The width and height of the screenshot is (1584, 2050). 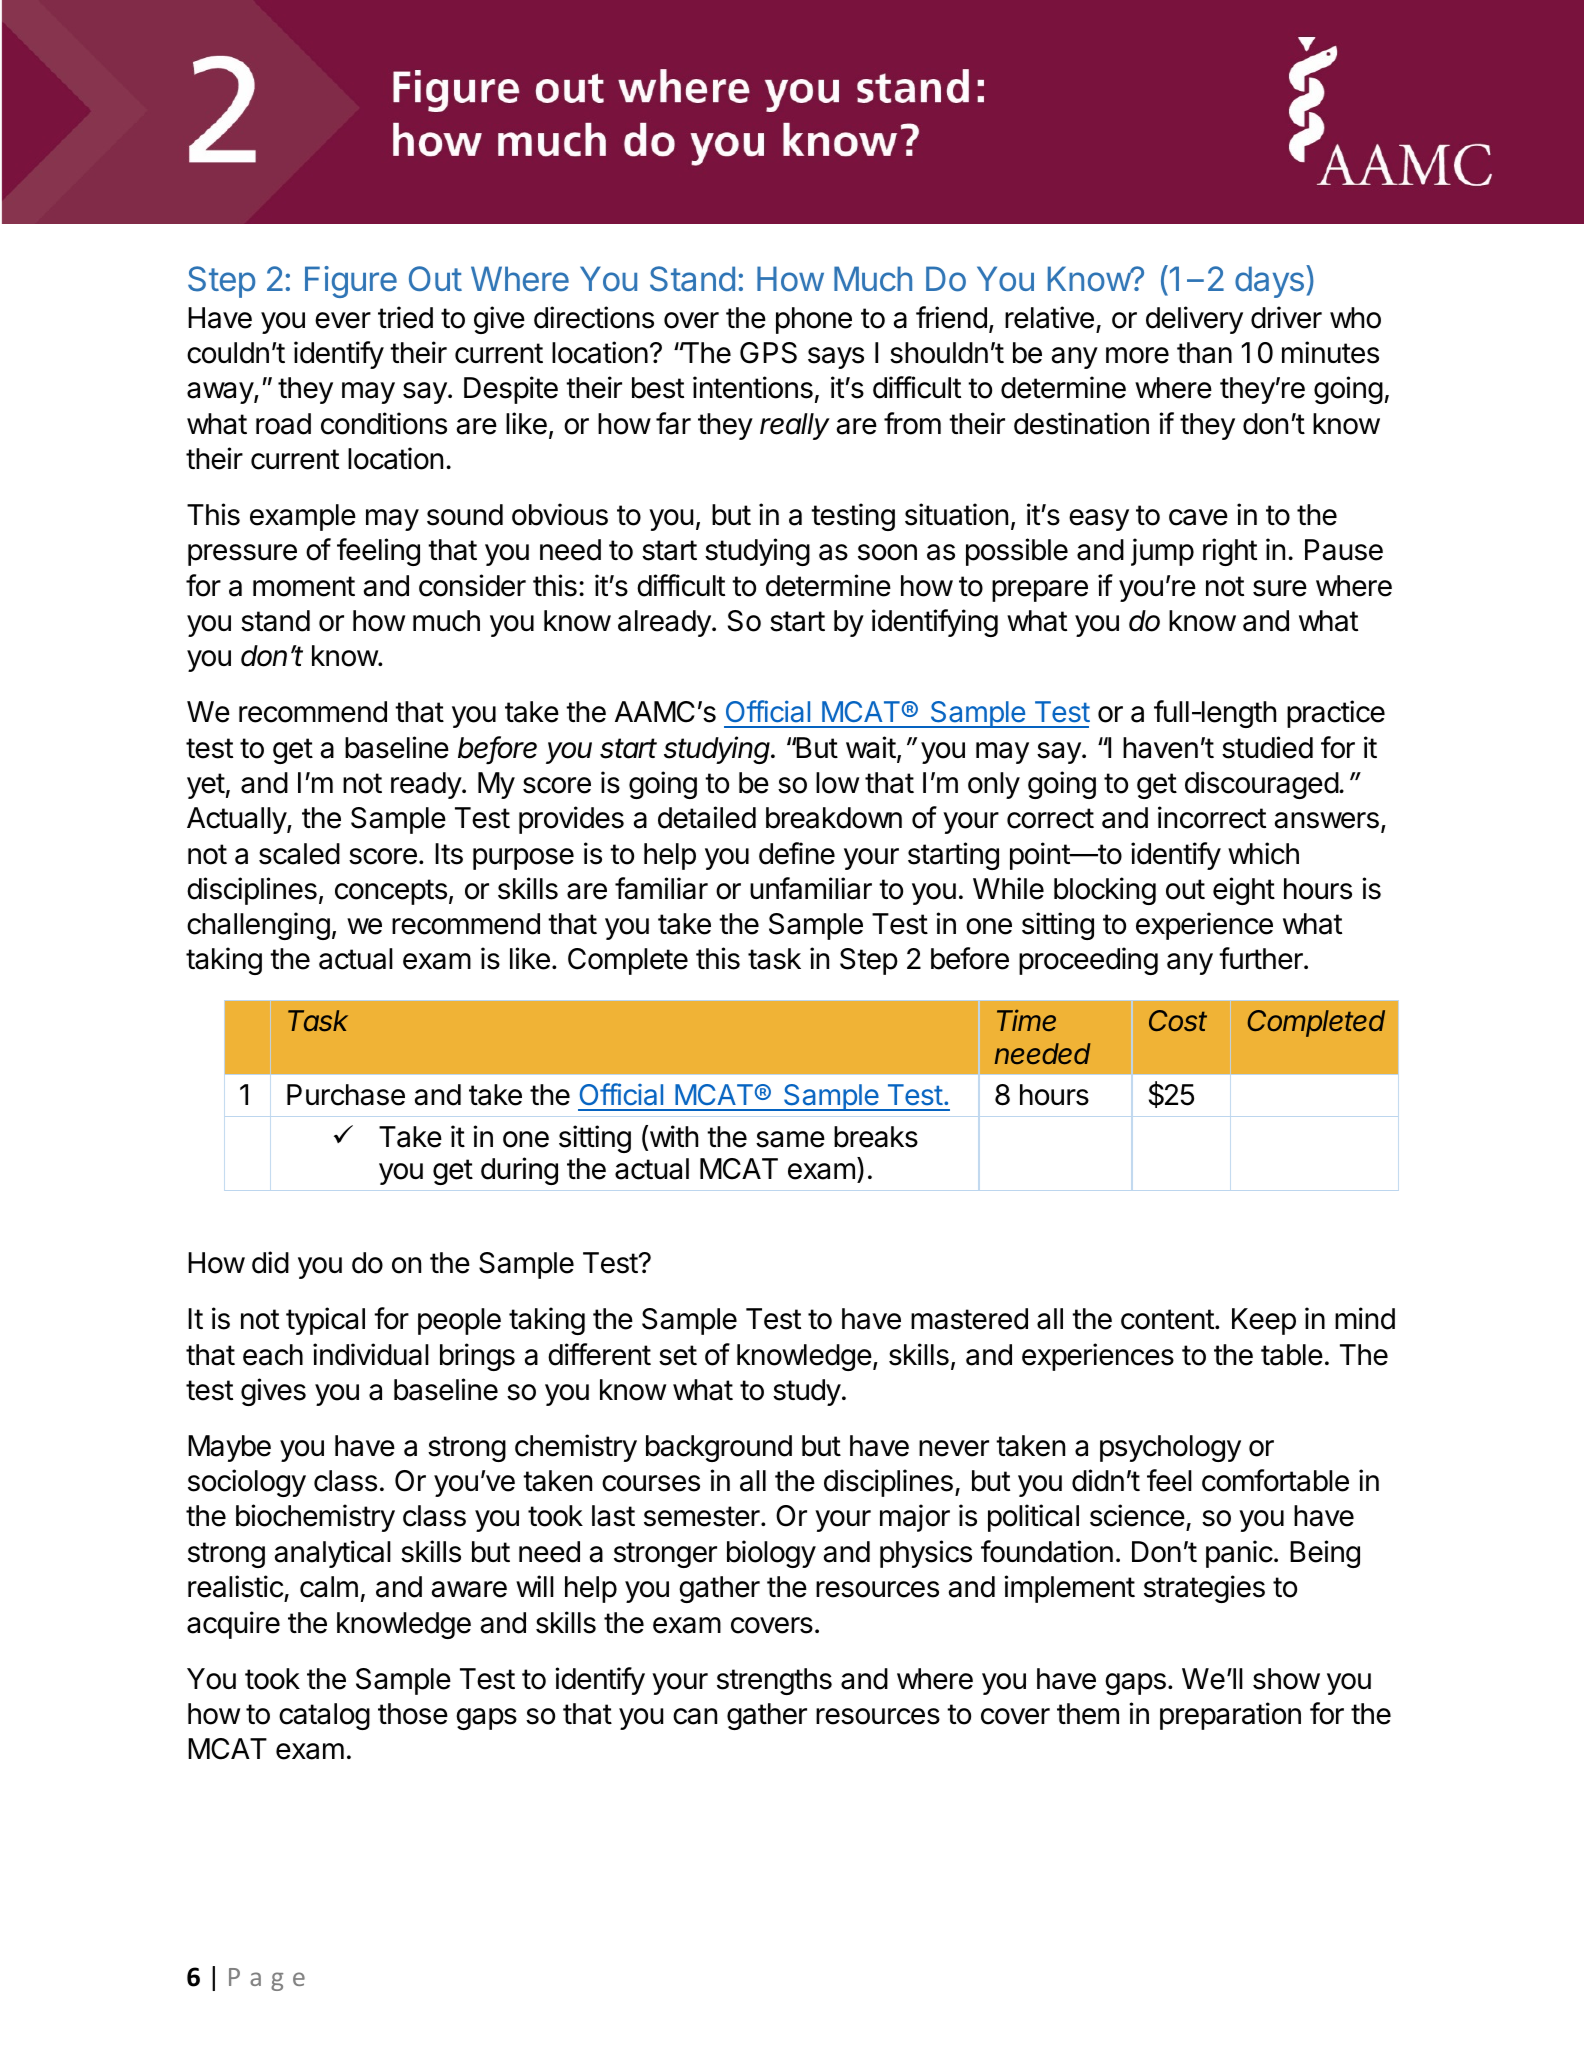 I want to click on calm, so click(x=329, y=1587).
